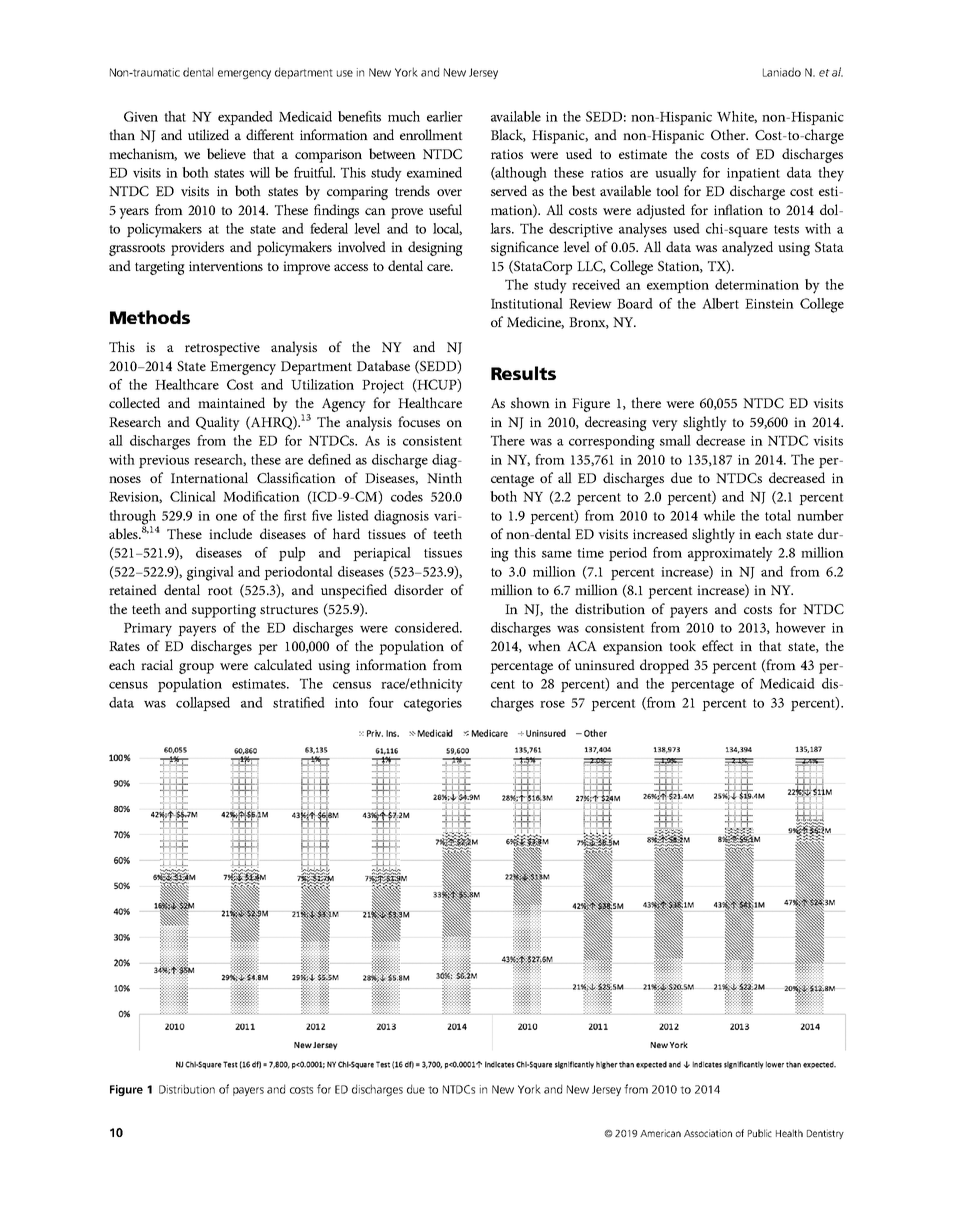  Describe the element at coordinates (729, 134) in the screenshot. I see `Other` at that location.
